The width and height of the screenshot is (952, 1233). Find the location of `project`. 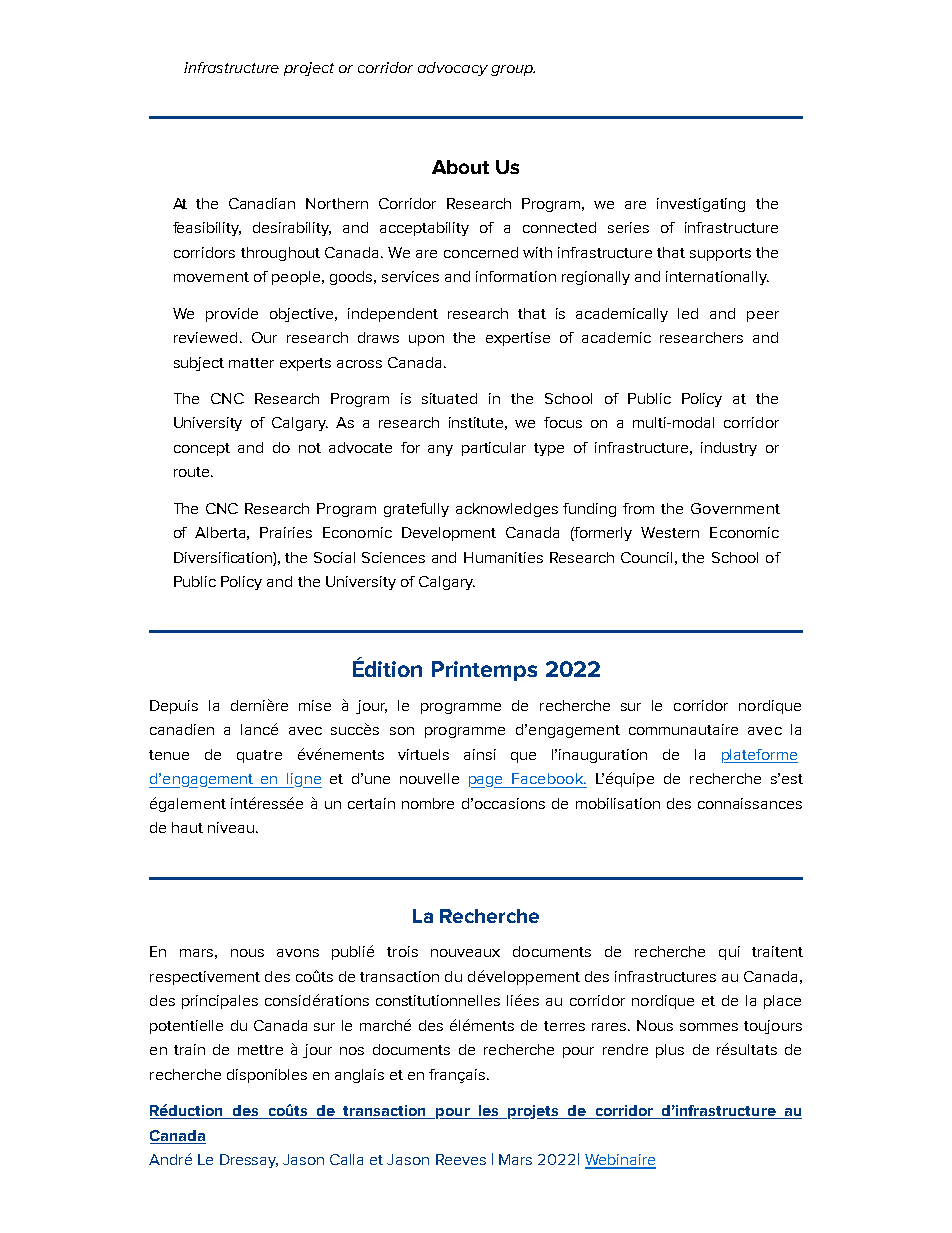

project is located at coordinates (309, 69).
